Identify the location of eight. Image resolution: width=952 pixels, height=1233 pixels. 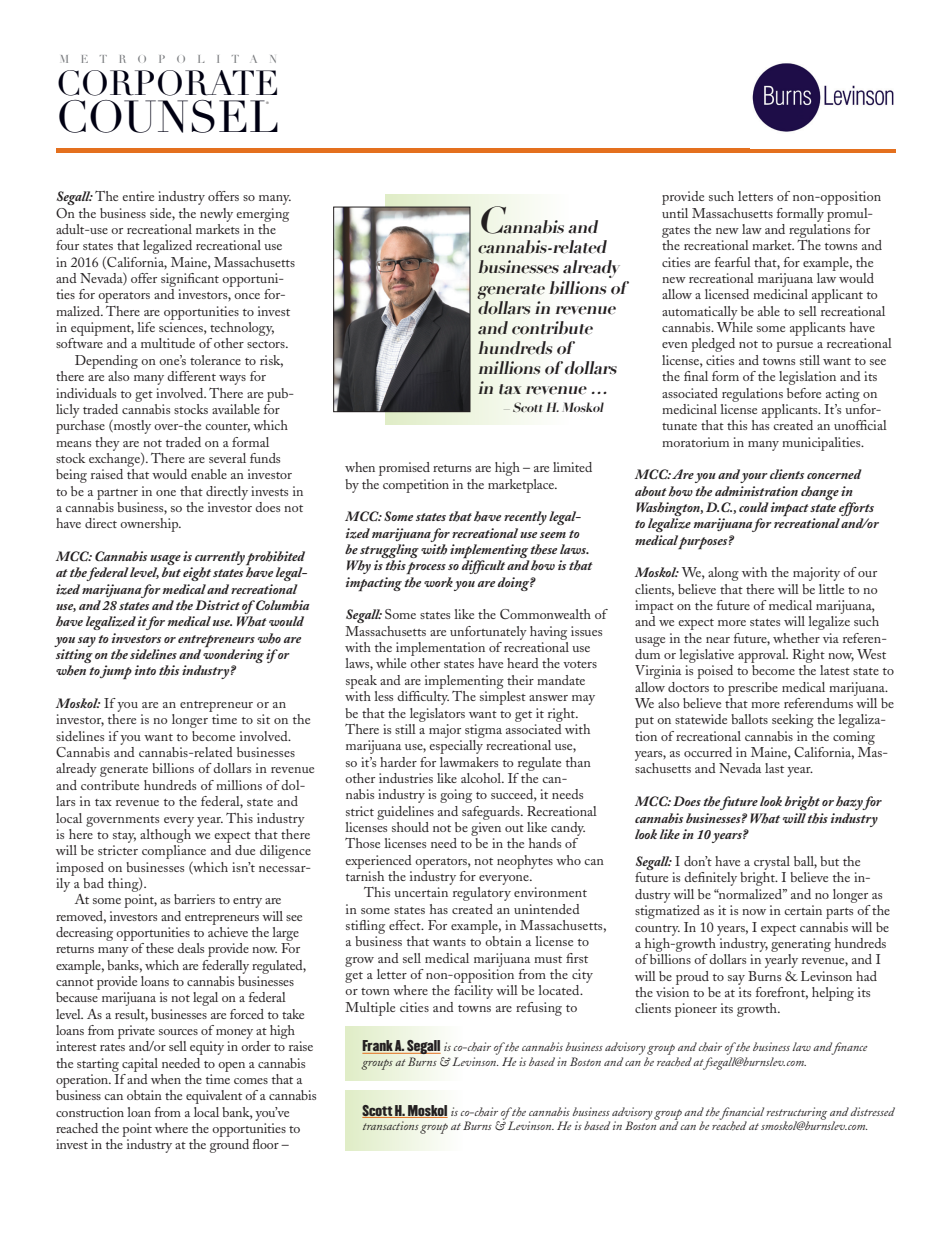
(197, 574).
